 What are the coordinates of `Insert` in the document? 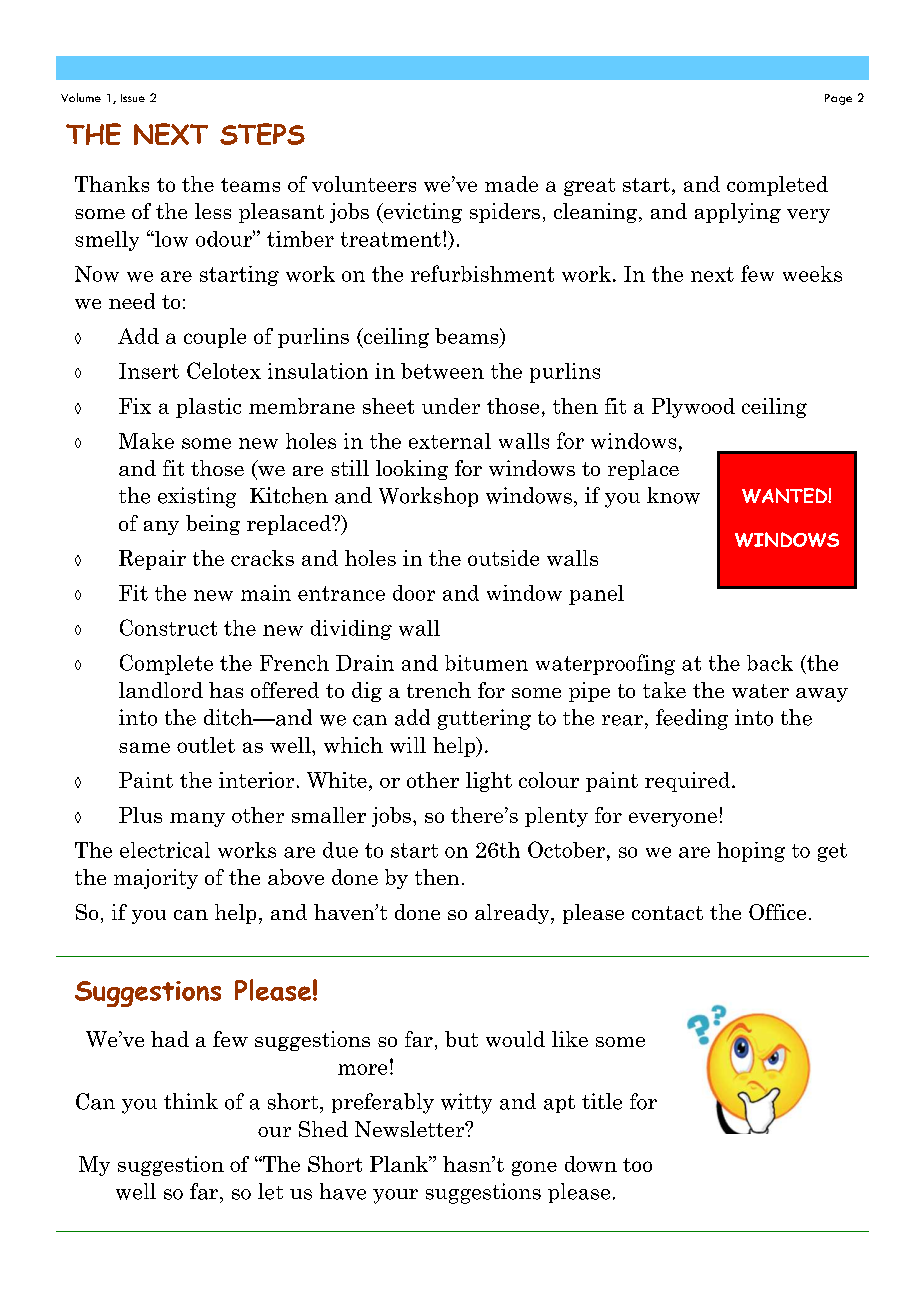 It's located at (149, 371).
